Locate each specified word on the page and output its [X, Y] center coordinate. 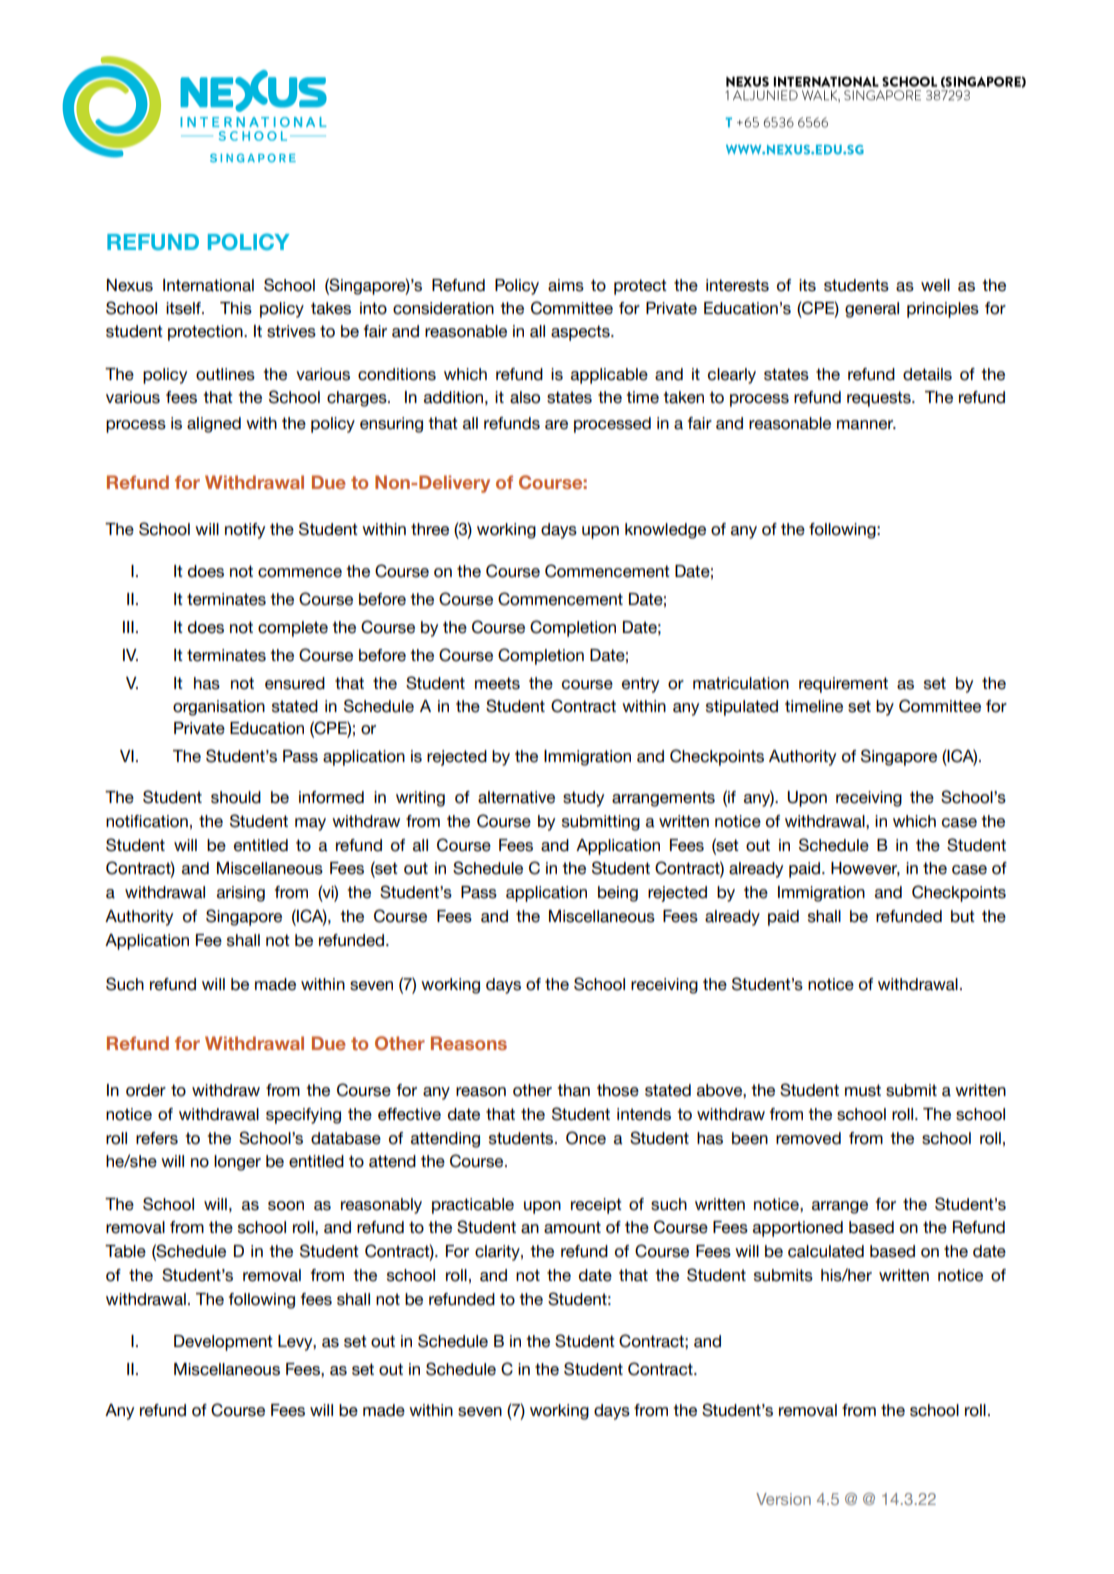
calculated [826, 1251]
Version [783, 1499]
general [872, 310]
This [236, 308]
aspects [581, 333]
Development [223, 1343]
